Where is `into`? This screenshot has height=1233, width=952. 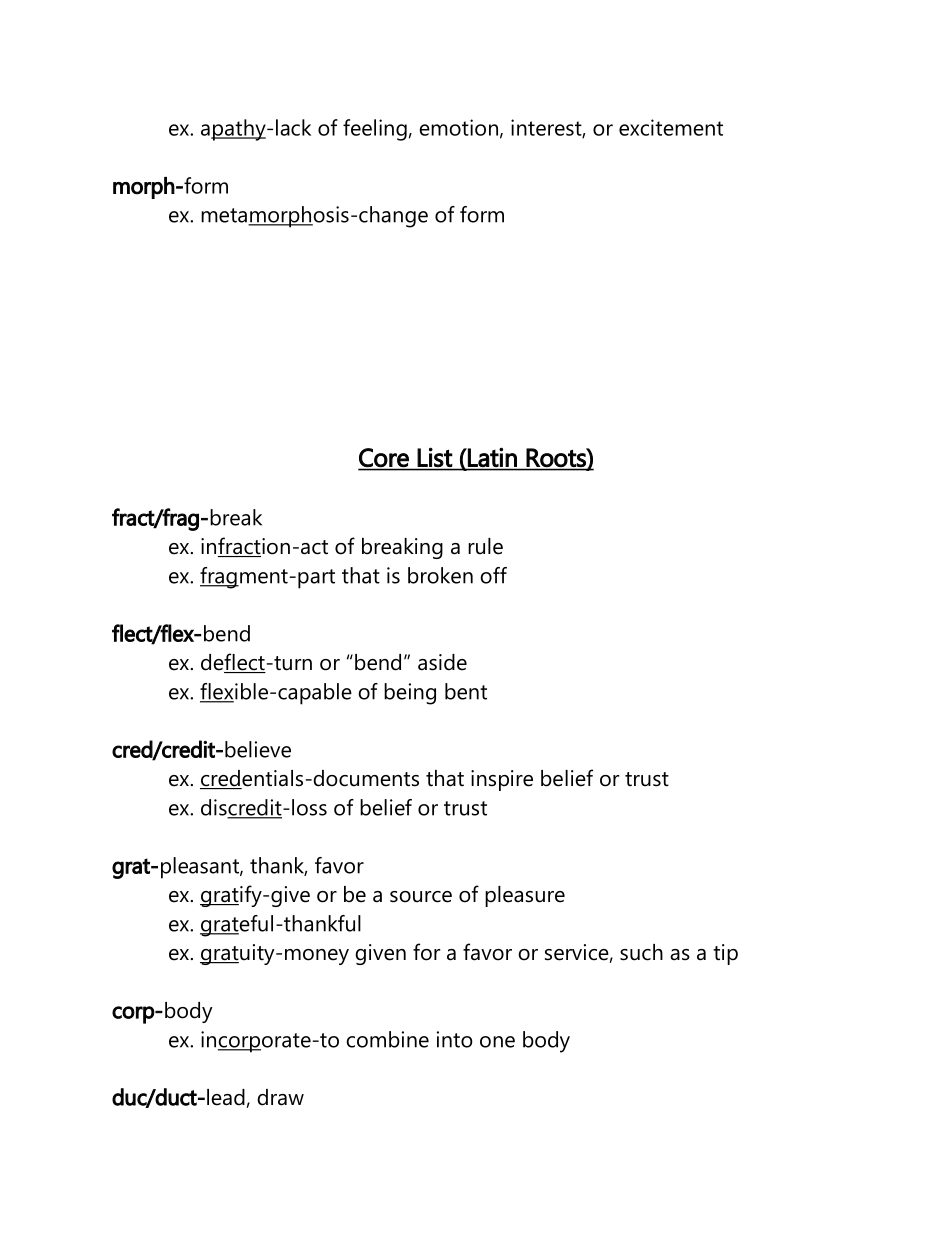
into is located at coordinates (455, 1039).
